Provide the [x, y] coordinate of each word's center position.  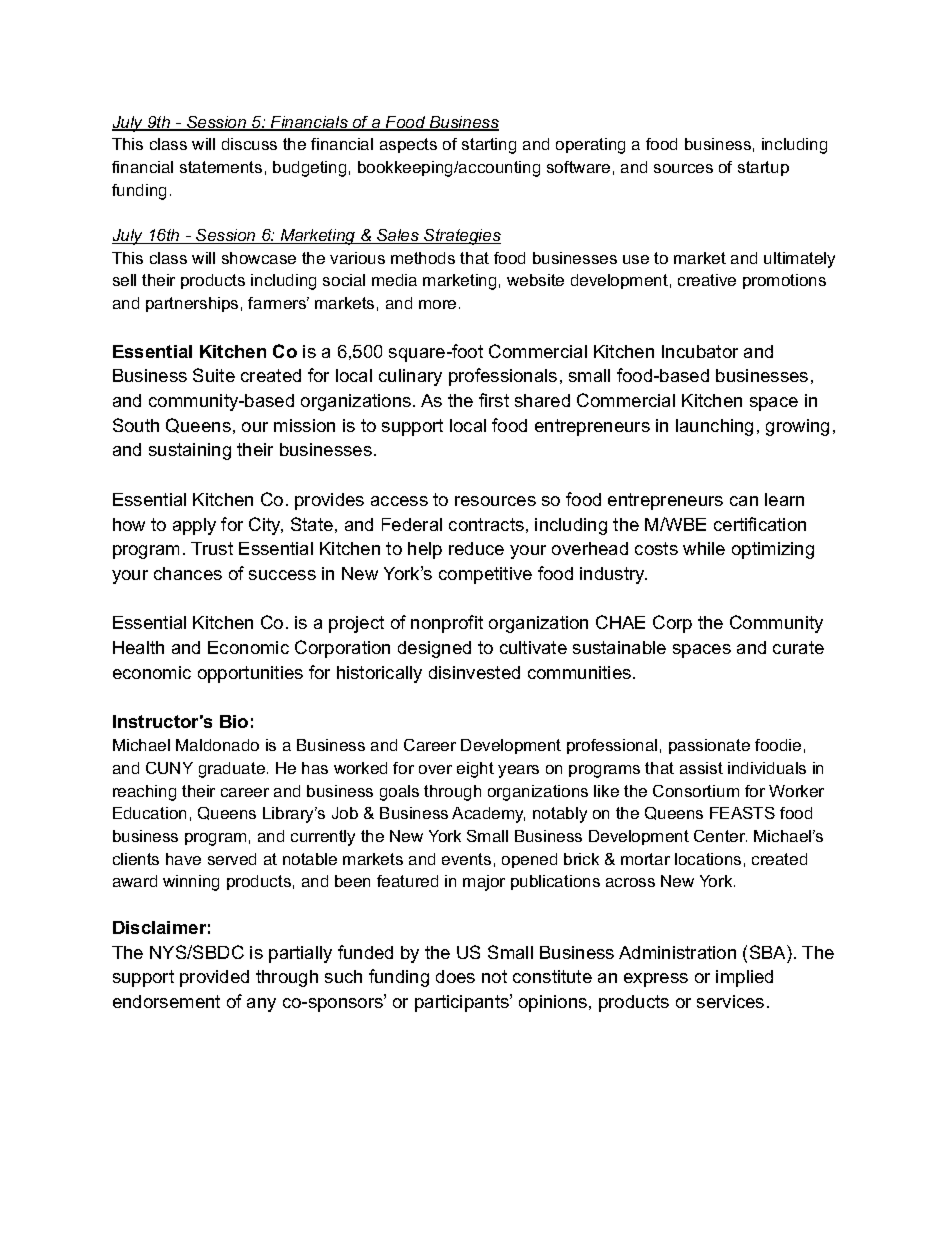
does [455, 976]
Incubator [700, 351]
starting [489, 146]
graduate [232, 770]
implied [744, 978]
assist [701, 768]
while [704, 548]
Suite [214, 375]
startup [763, 168]
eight [475, 770]
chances [188, 573]
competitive [485, 575]
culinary [410, 377]
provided [214, 978]
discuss [249, 144]
